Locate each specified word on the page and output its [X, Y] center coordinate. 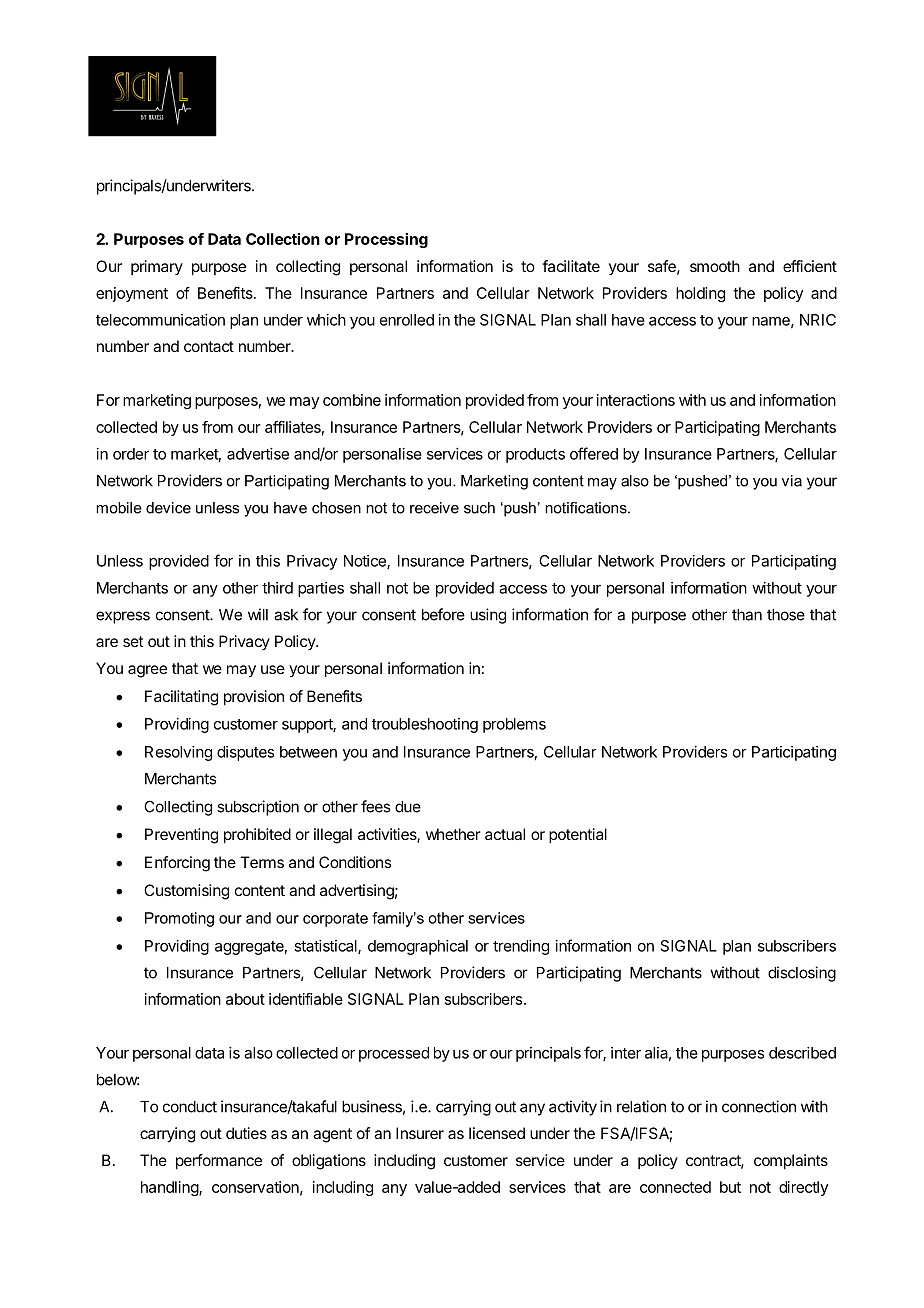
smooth [715, 266]
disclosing [802, 974]
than [747, 615]
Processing [386, 240]
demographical [418, 947]
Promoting [179, 919]
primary [157, 267]
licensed [497, 1133]
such [479, 508]
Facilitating [181, 698]
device [168, 508]
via [792, 481]
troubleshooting [425, 725]
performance [219, 1162]
